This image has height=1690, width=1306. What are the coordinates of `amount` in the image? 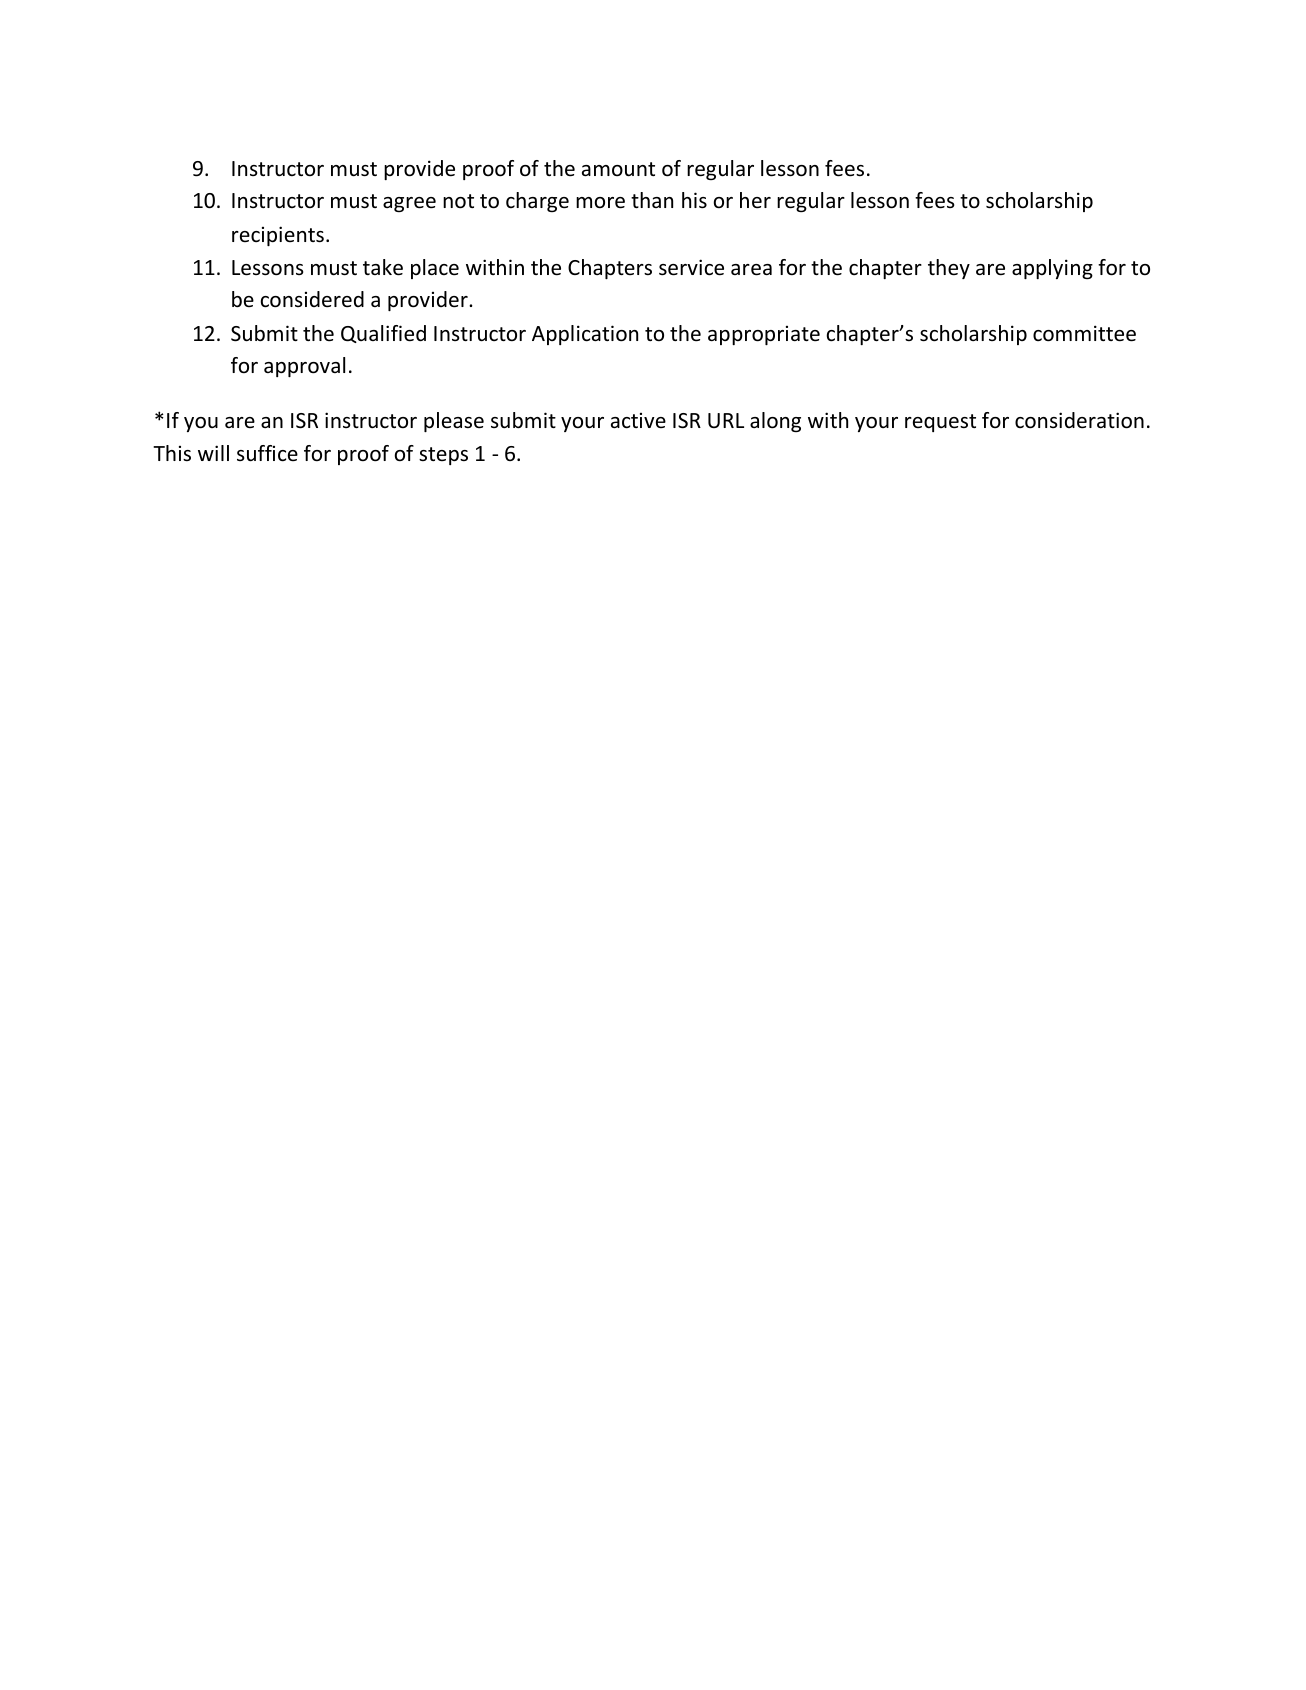 It's located at (618, 169).
